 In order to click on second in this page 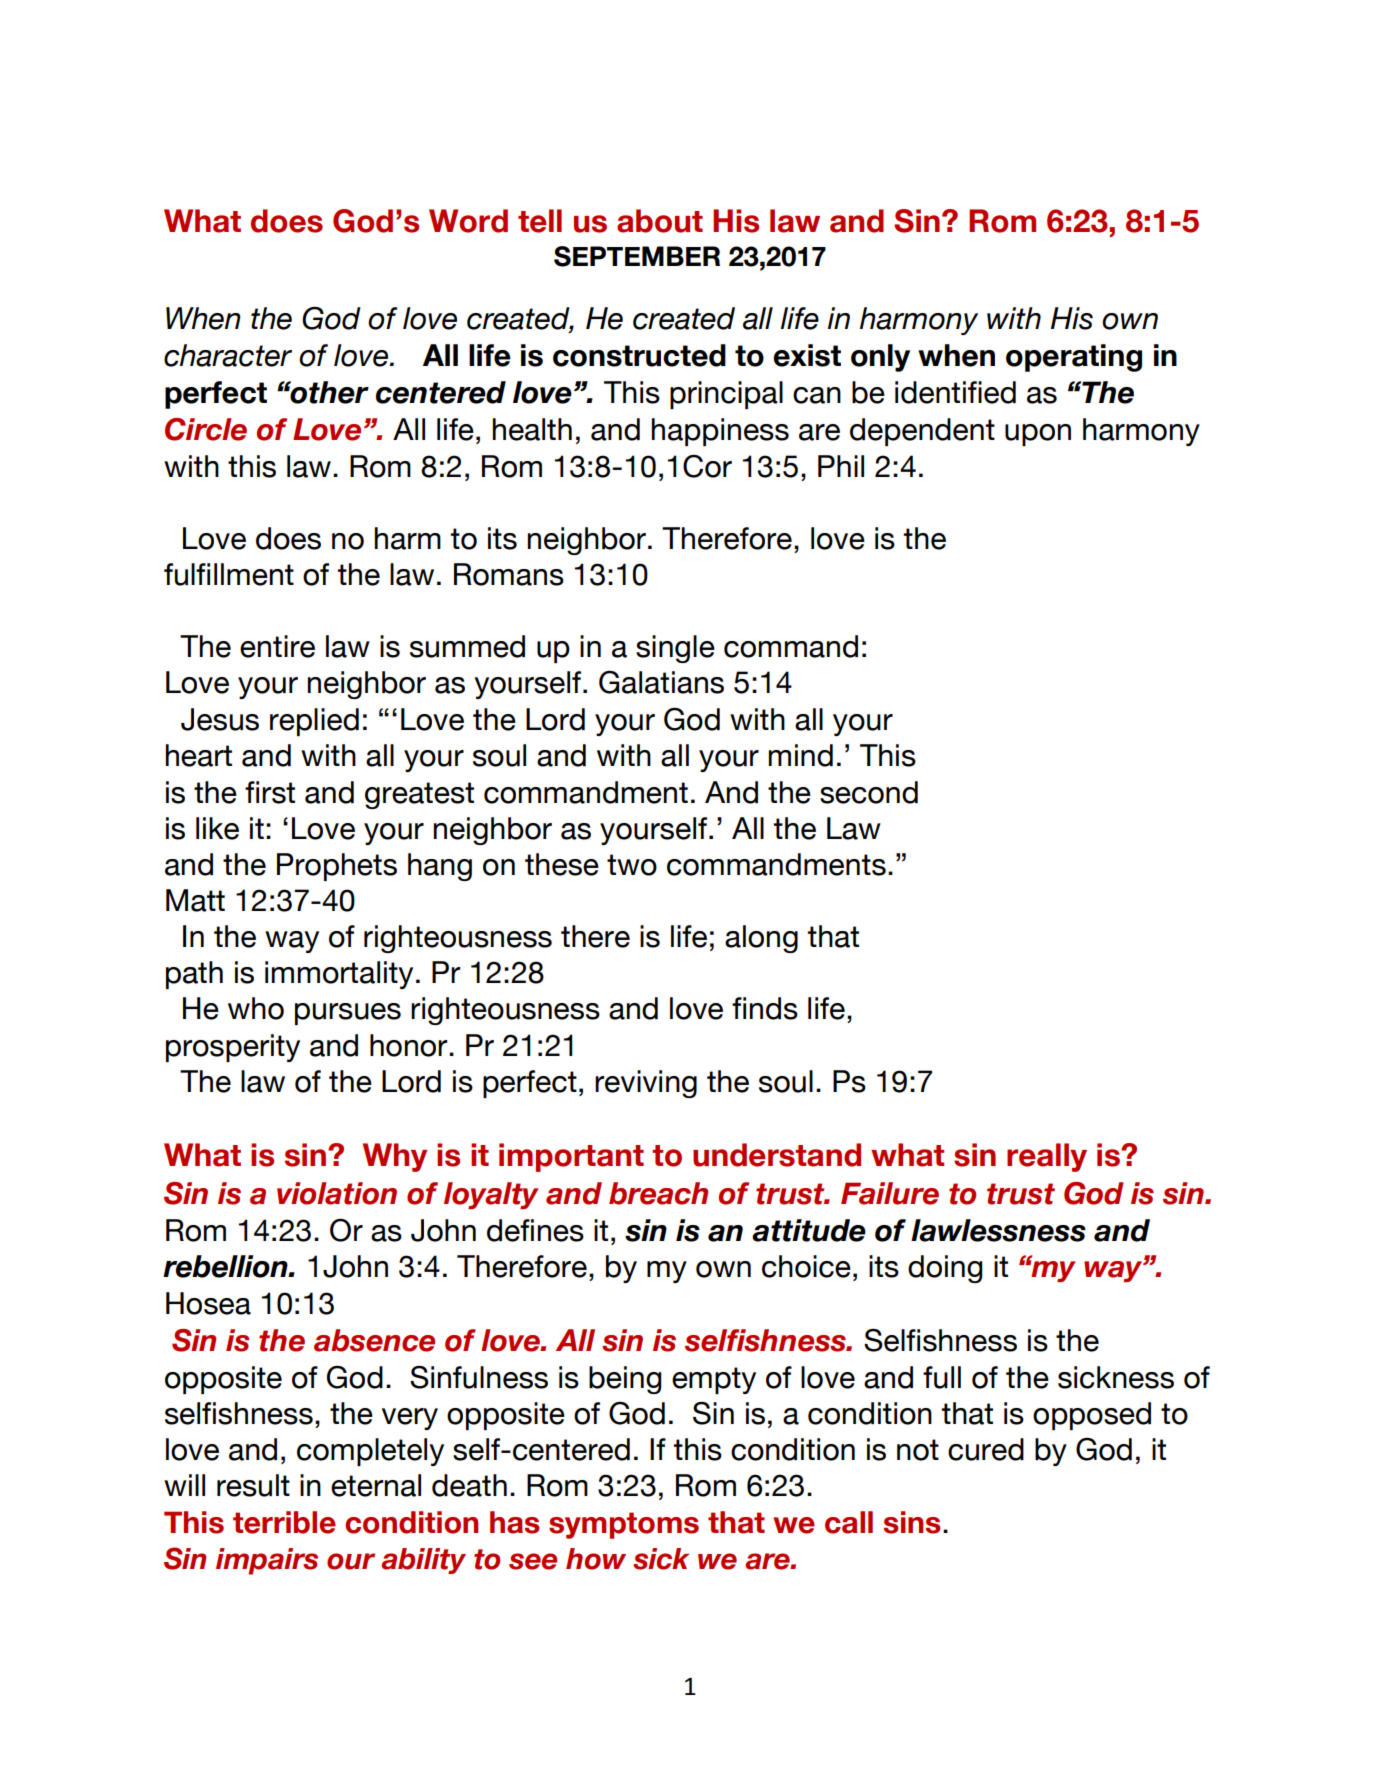, I will do `click(869, 792)`.
